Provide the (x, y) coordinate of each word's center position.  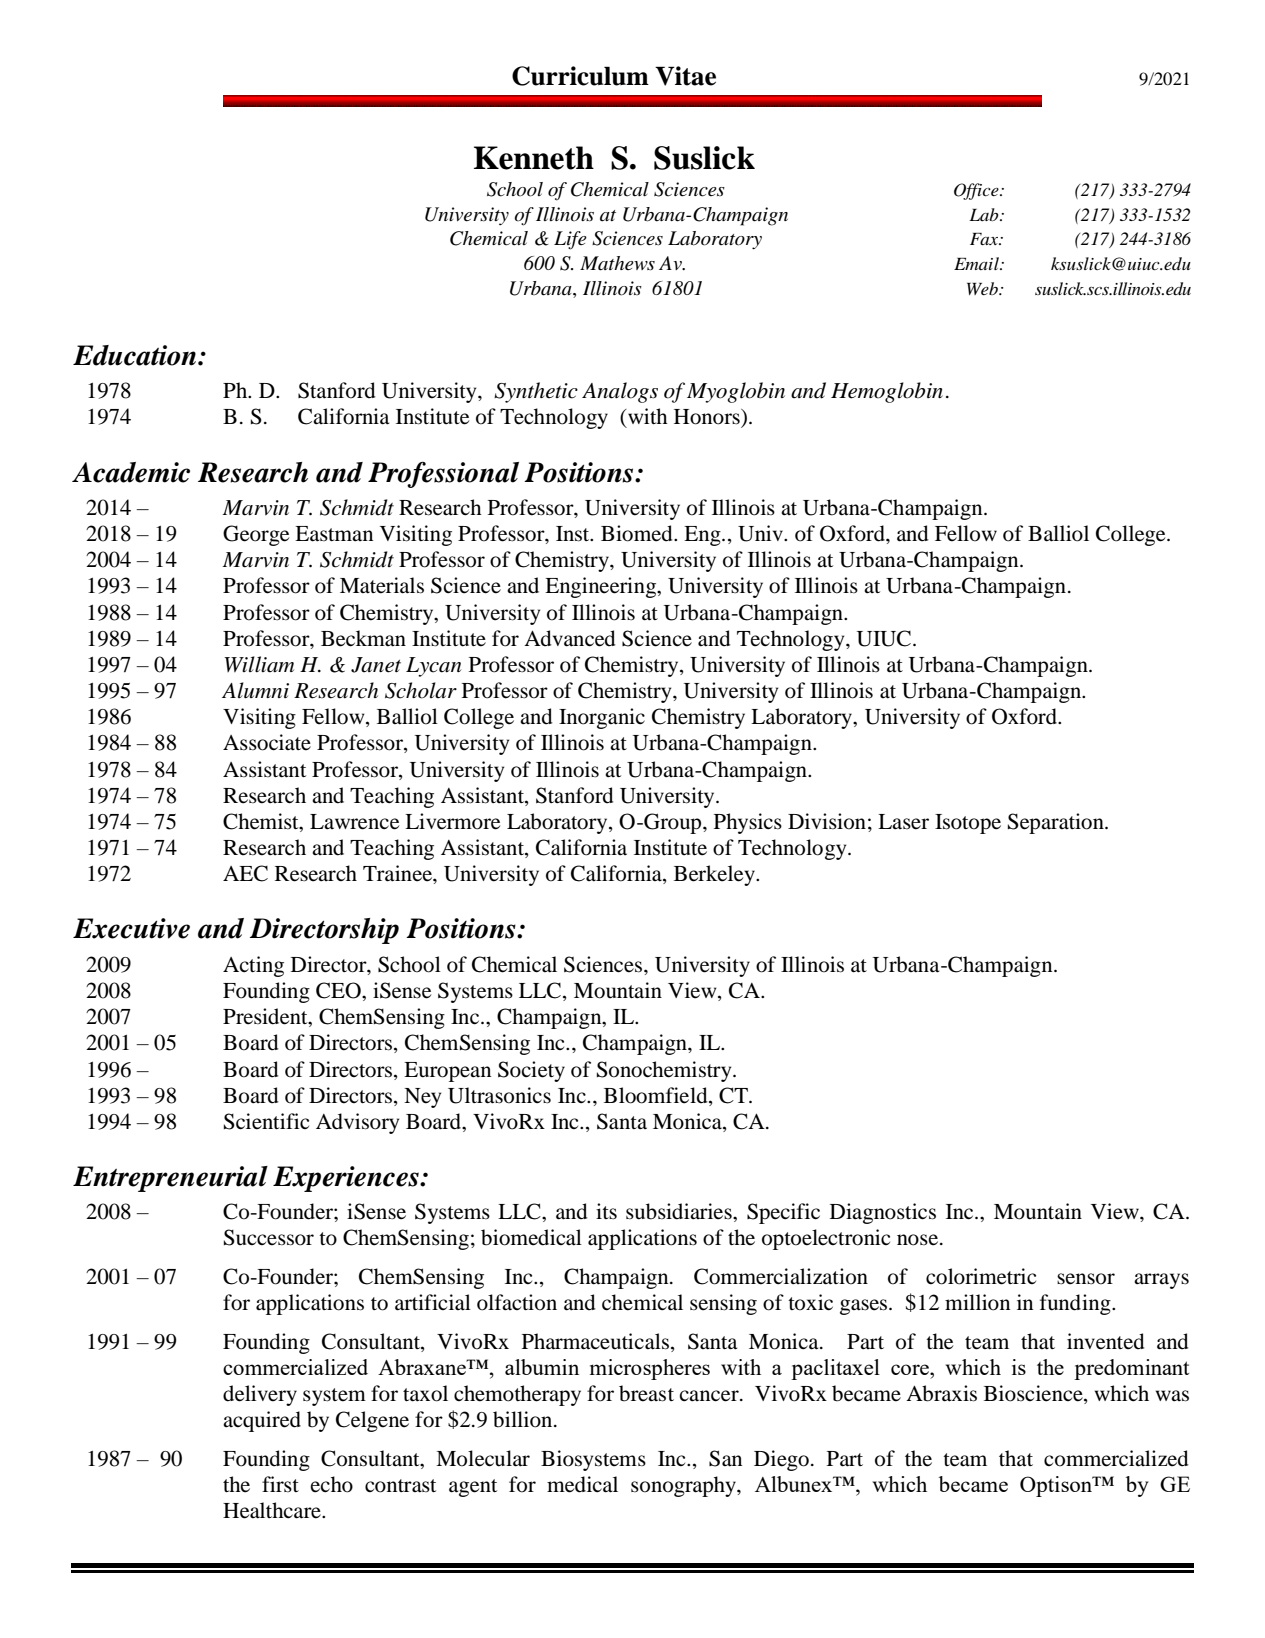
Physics (748, 823)
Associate (267, 742)
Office (977, 191)
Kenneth (534, 158)
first (280, 1484)
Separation (1057, 823)
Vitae (685, 76)
